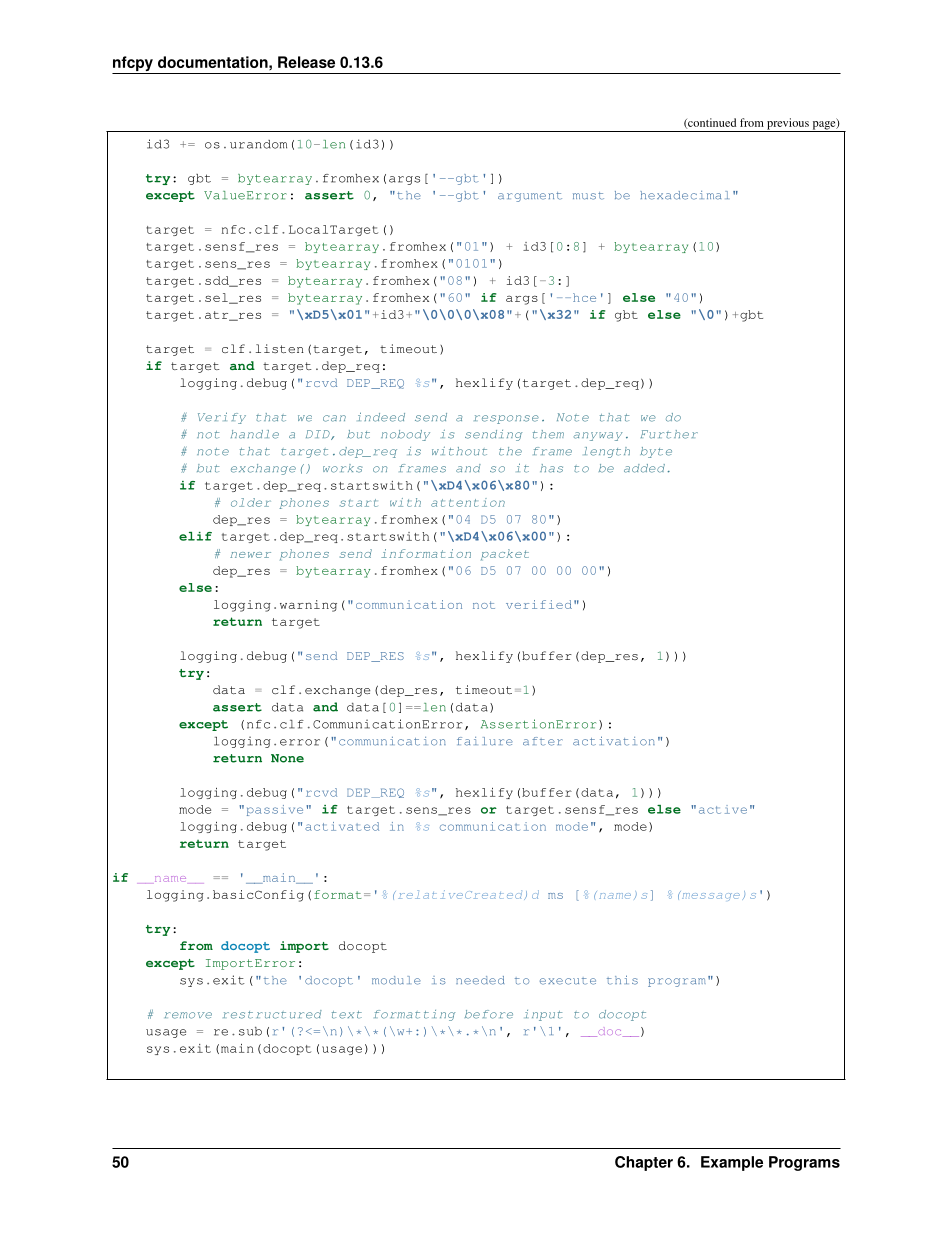  What do you see at coordinates (732, 1163) in the screenshot?
I see `Example` at bounding box center [732, 1163].
